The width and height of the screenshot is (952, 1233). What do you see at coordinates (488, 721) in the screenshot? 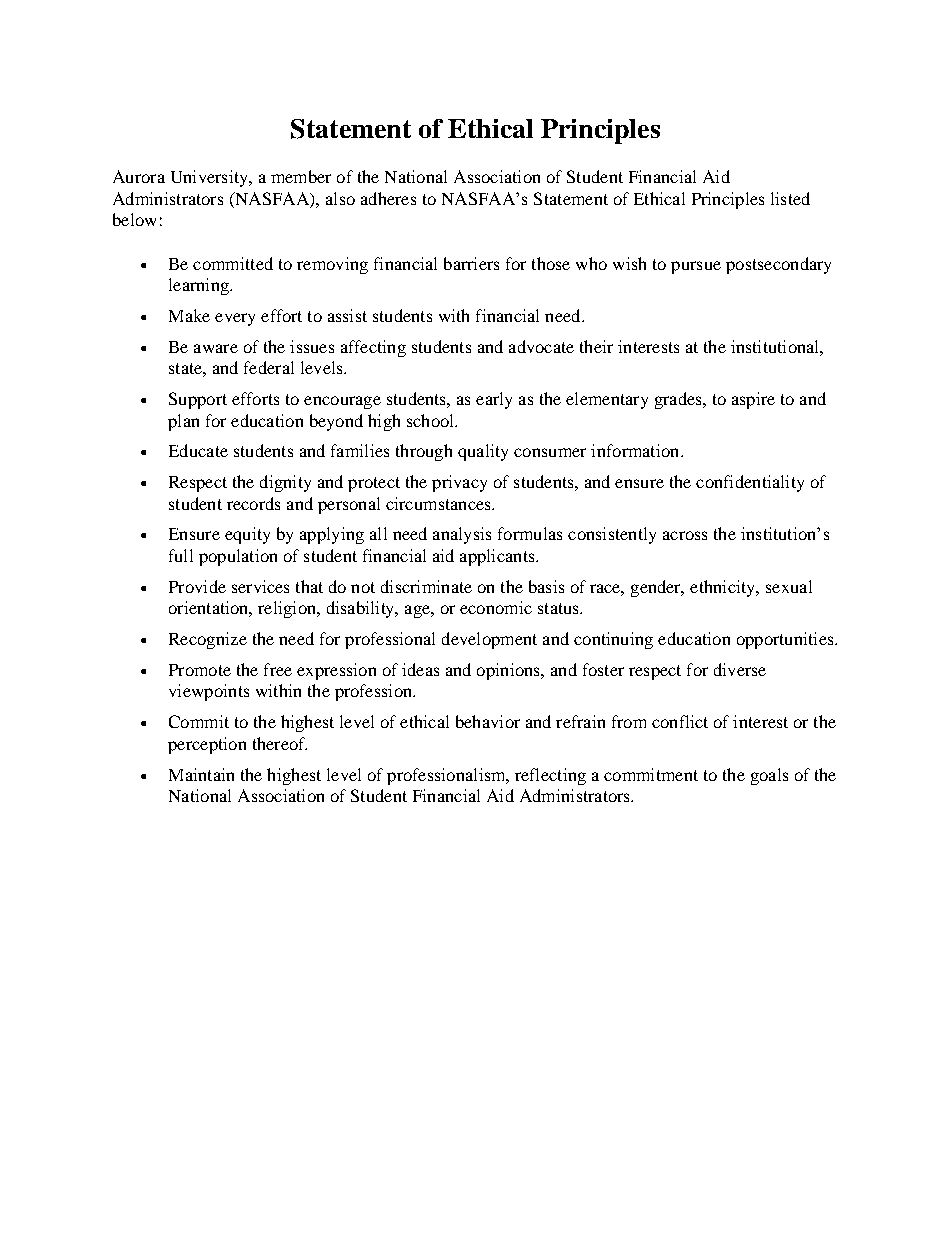
I see `behavior` at bounding box center [488, 721].
